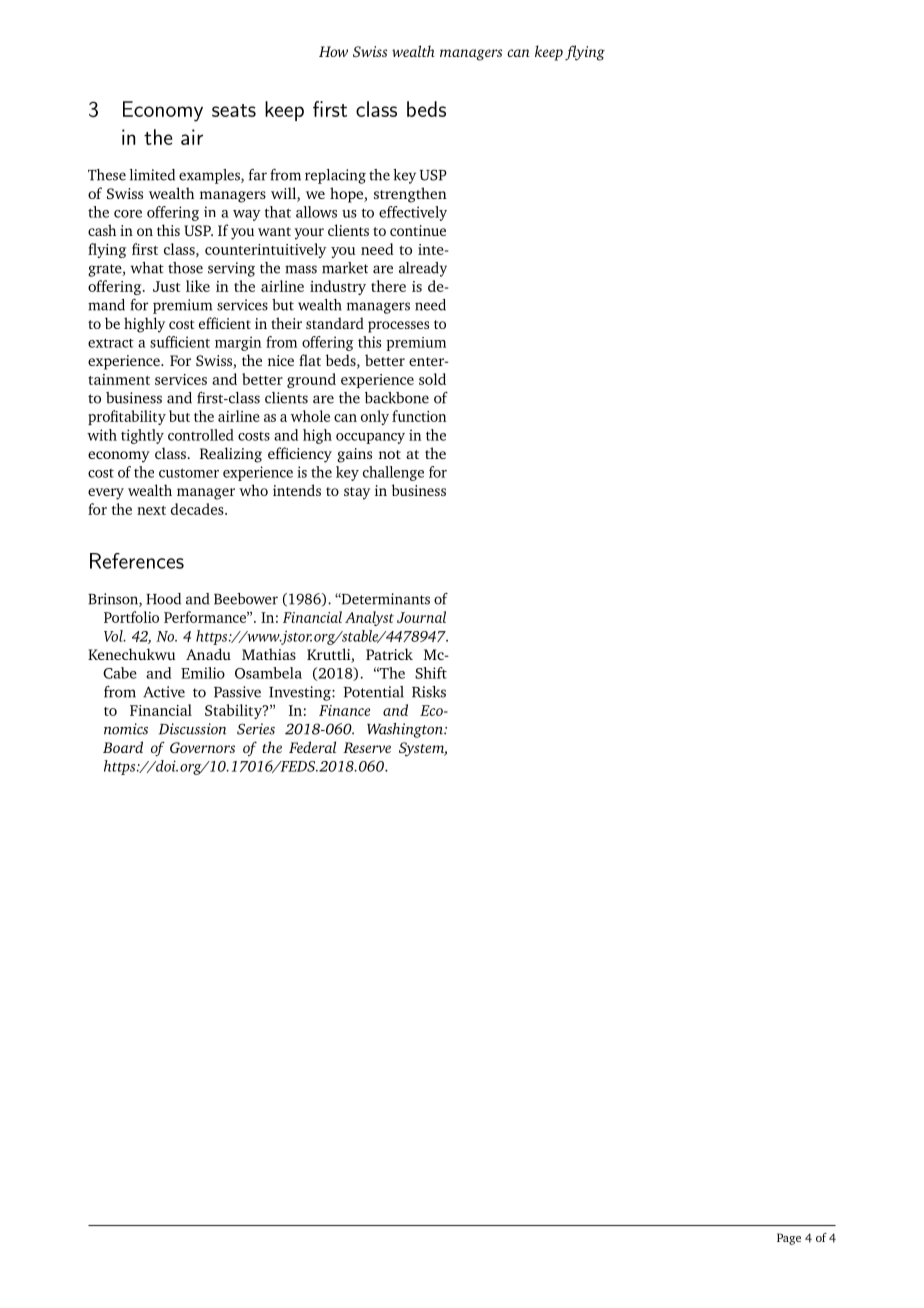 The image size is (924, 1308). What do you see at coordinates (789, 1239) in the document?
I see `Page` at bounding box center [789, 1239].
